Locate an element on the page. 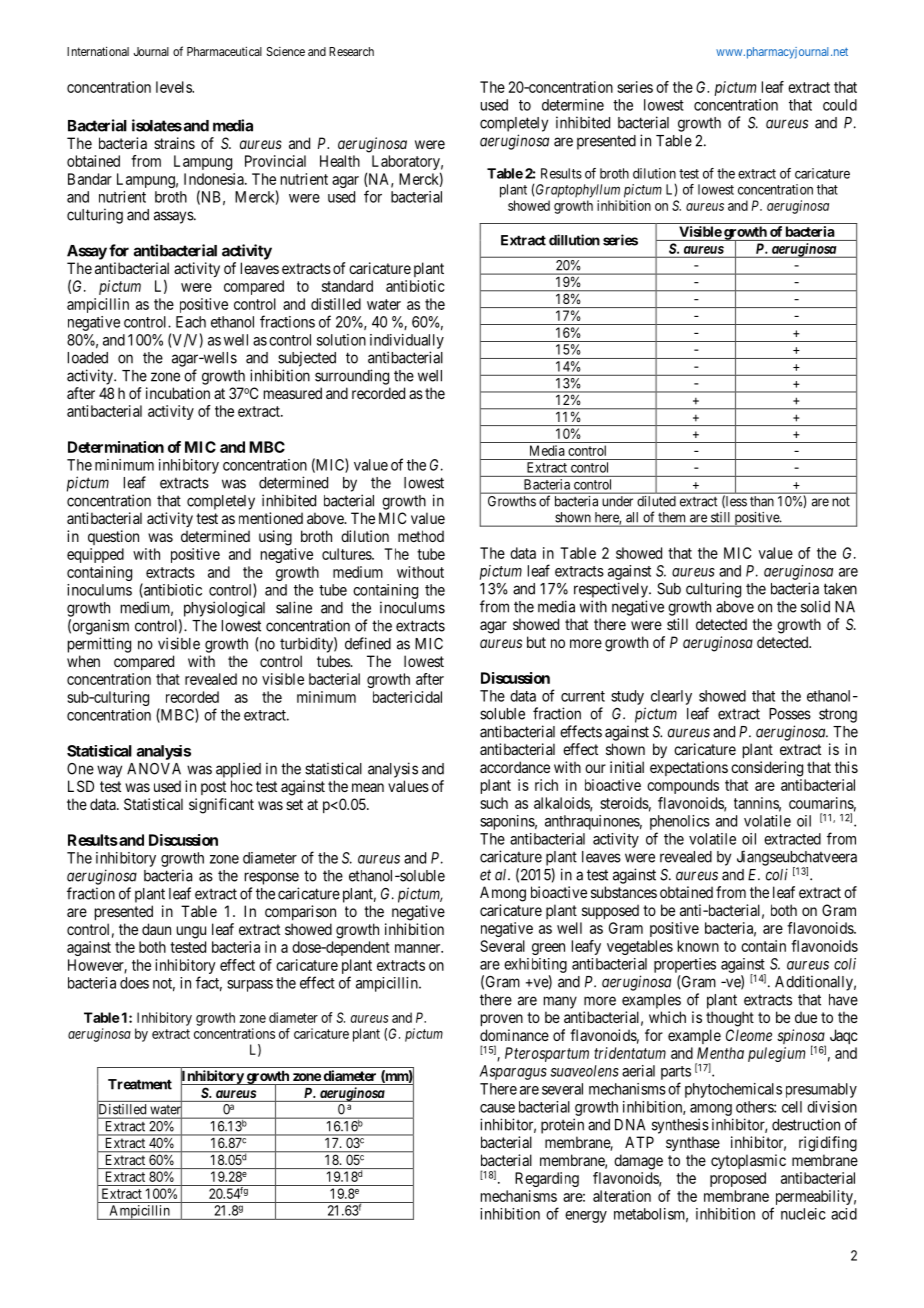 This document has width=924, height=1308. Research is located at coordinates (351, 51).
